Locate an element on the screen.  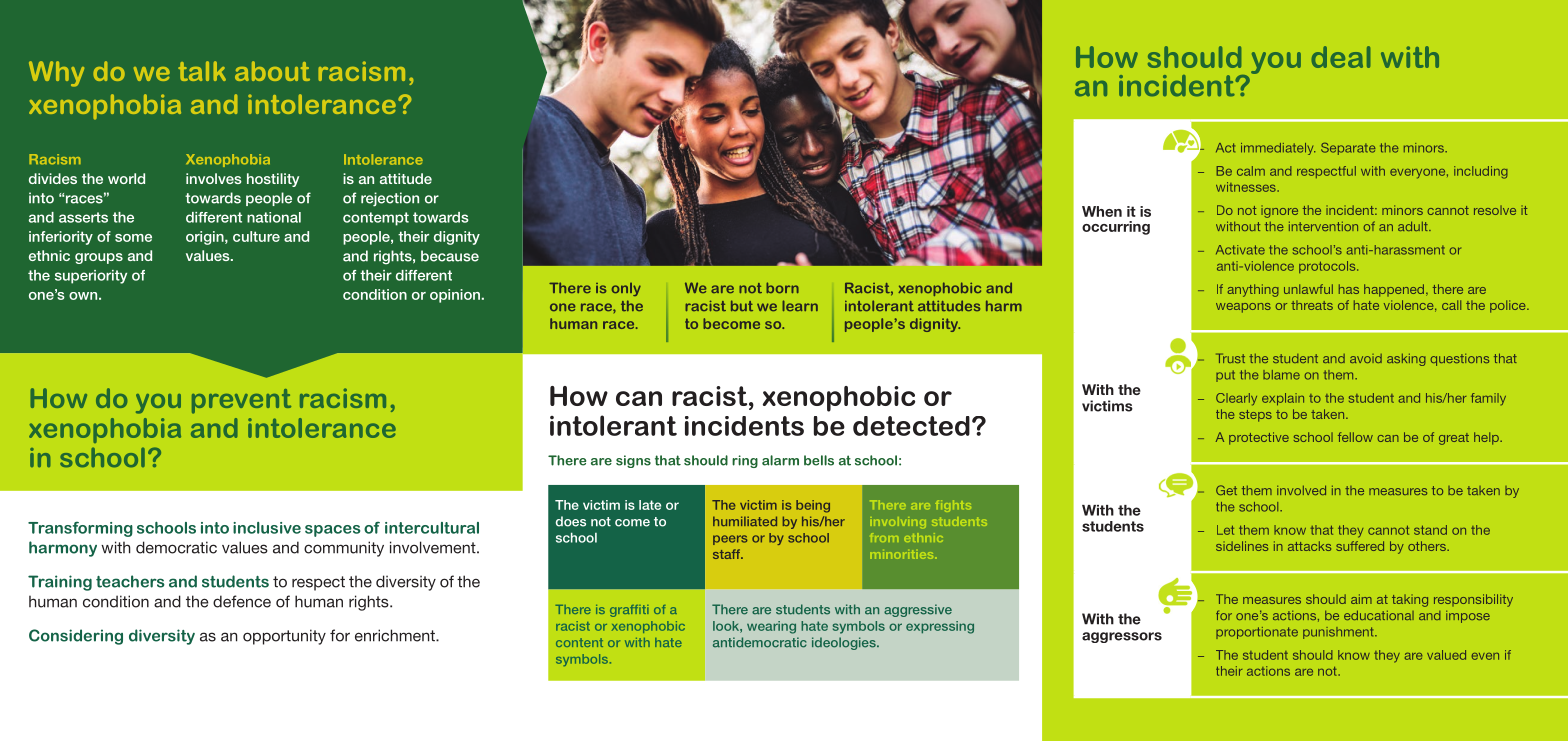
avoid is located at coordinates (1366, 358).
